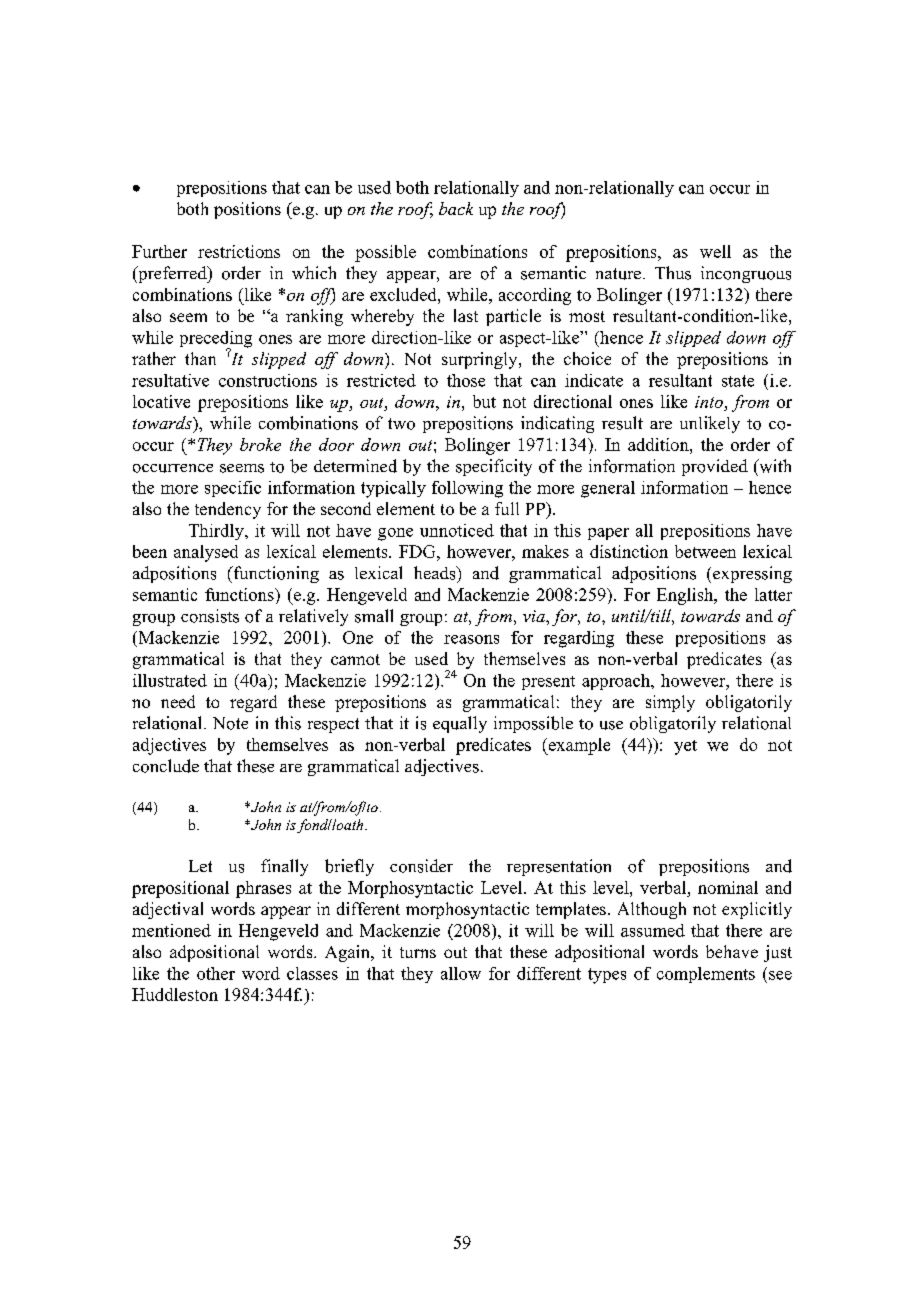  What do you see at coordinates (460, 724) in the screenshot?
I see `equally` at bounding box center [460, 724].
